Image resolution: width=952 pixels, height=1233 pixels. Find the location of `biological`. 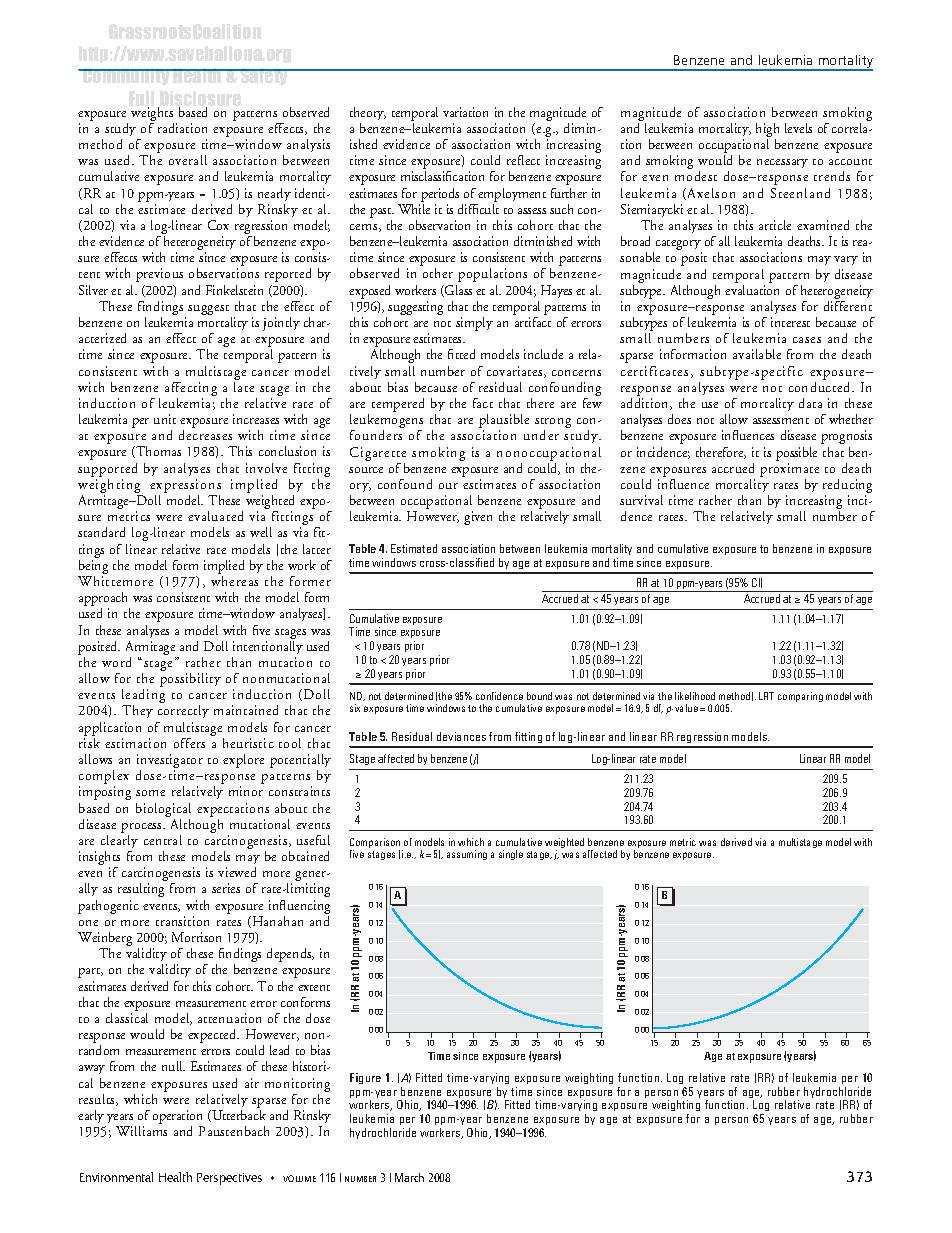

biological is located at coordinates (163, 810).
